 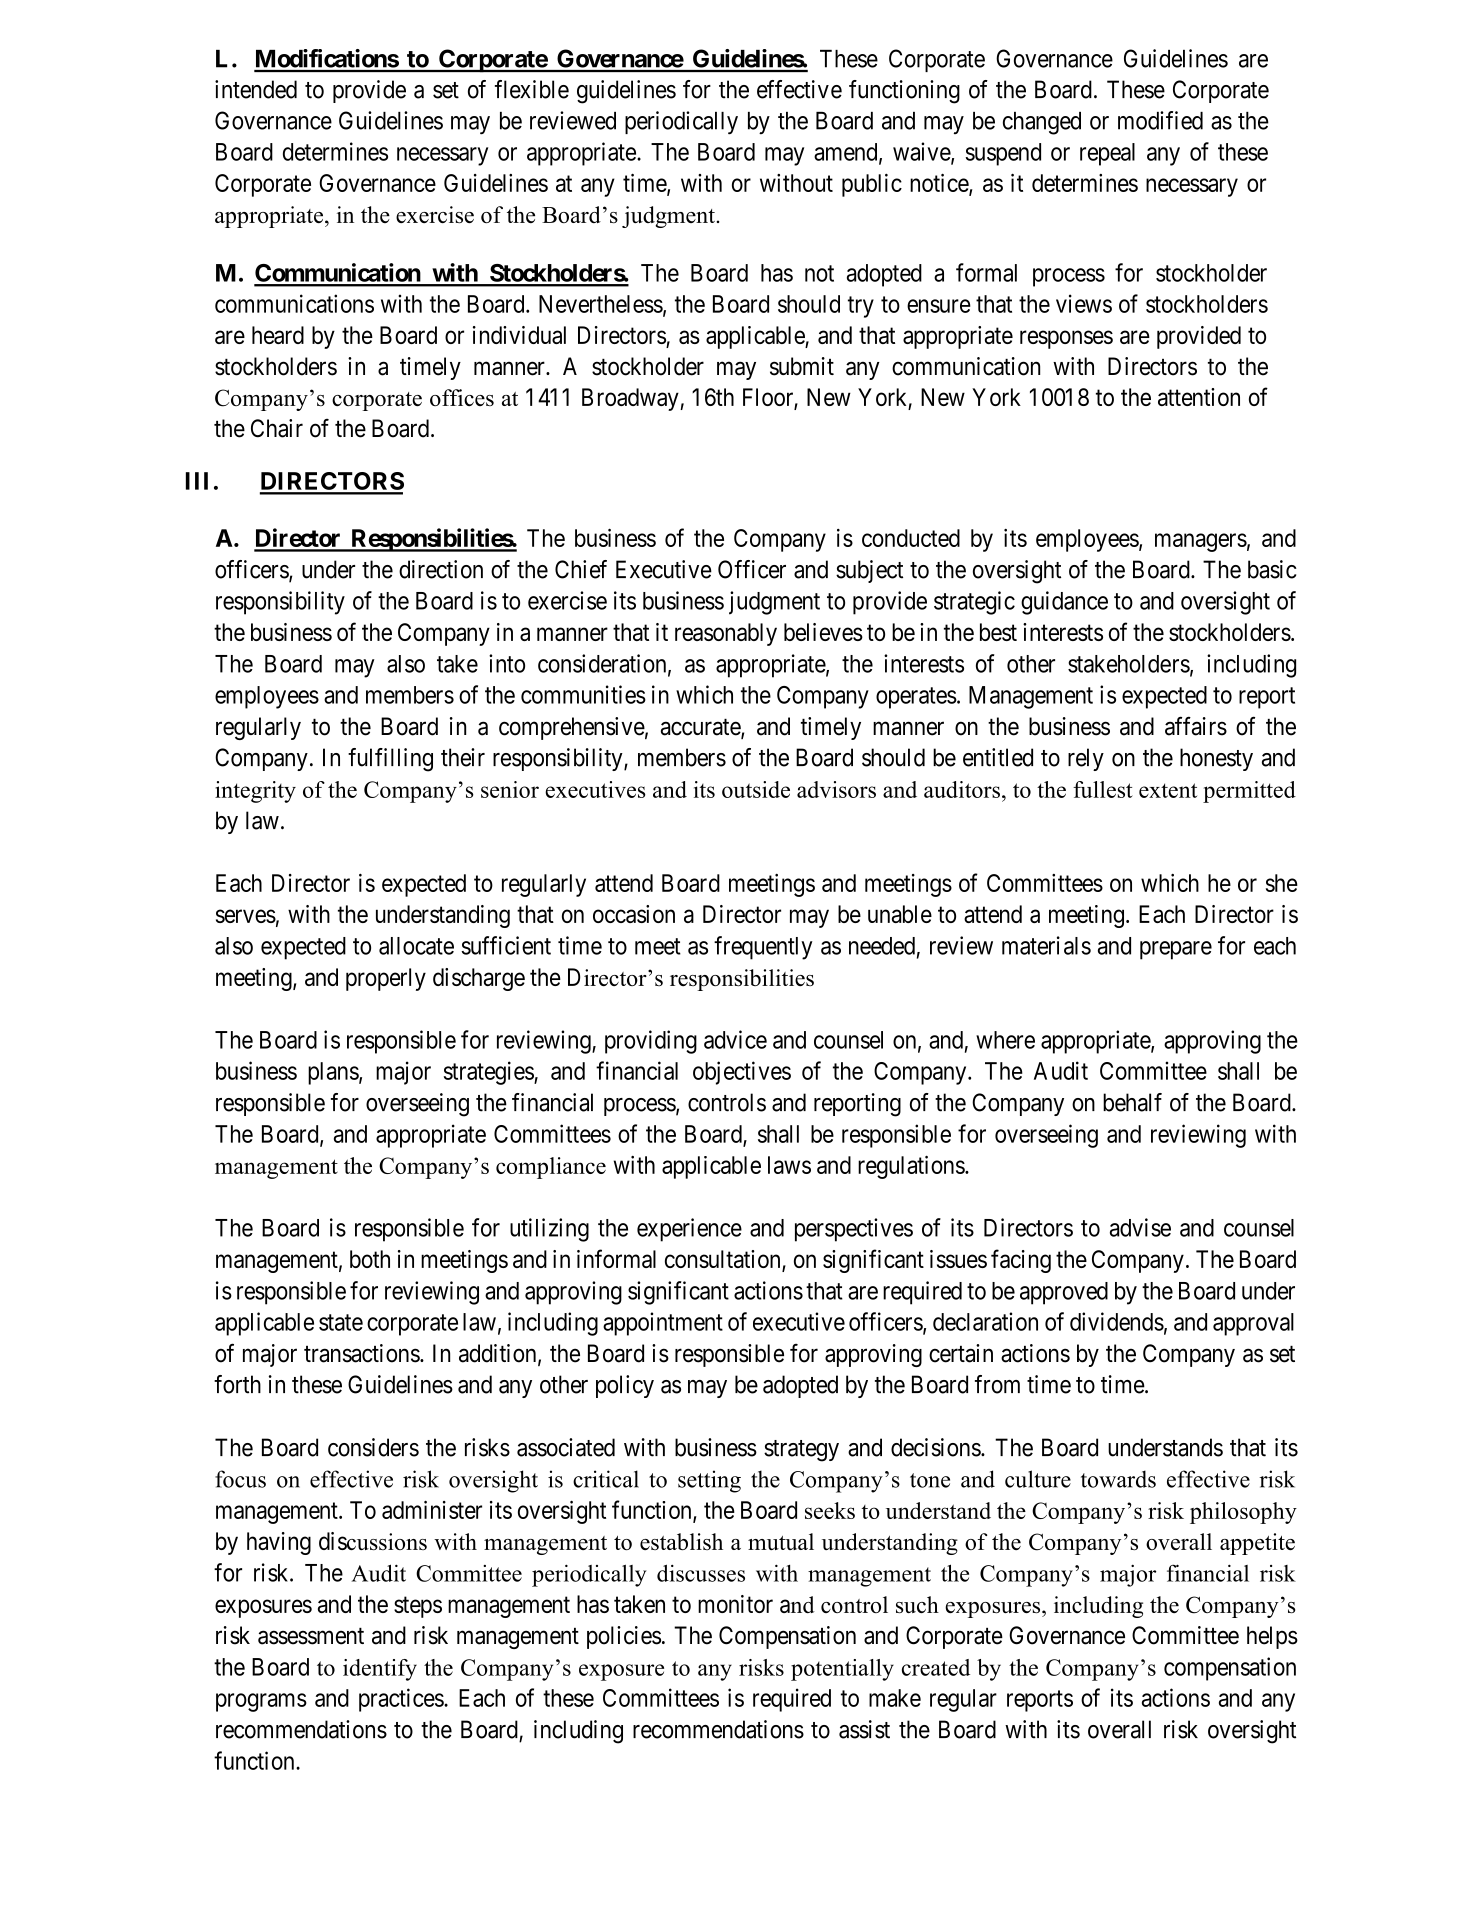 I want to click on modified, so click(x=1160, y=120).
